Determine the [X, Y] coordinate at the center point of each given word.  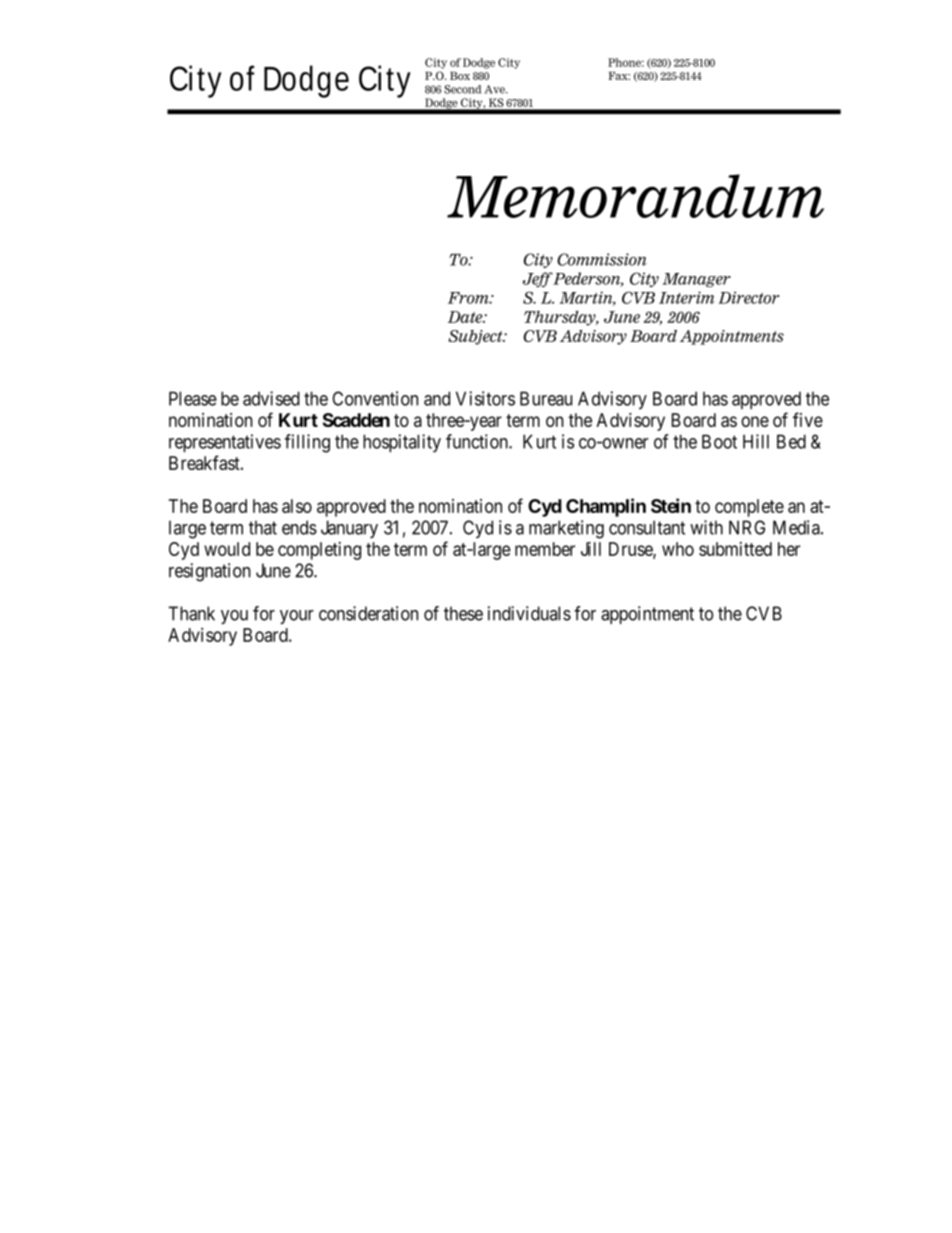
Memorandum [635, 196]
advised [271, 398]
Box [460, 76]
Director [749, 297]
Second [462, 89]
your [297, 617]
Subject [476, 337]
